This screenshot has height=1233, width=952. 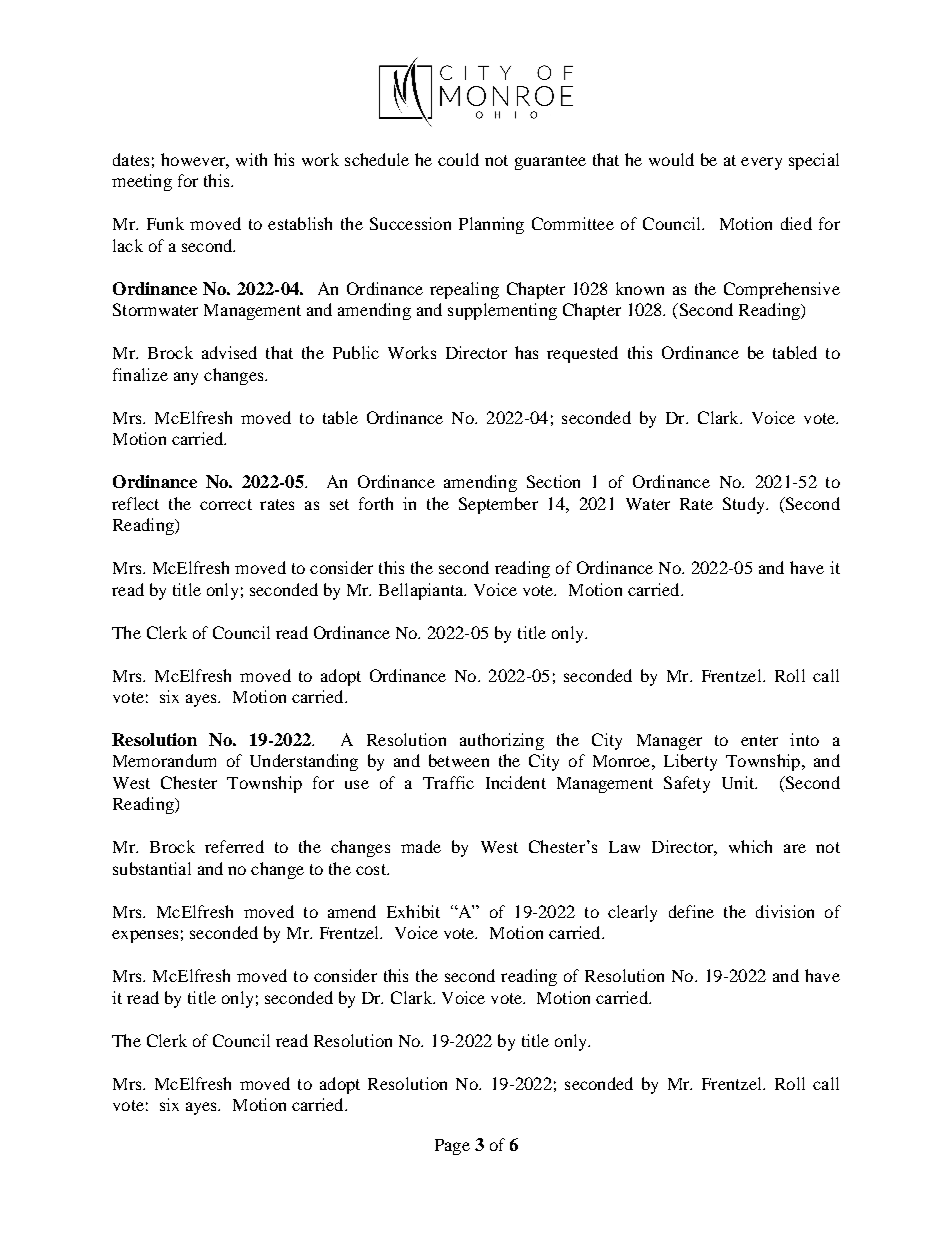 What do you see at coordinates (745, 505) in the screenshot?
I see `Study` at bounding box center [745, 505].
